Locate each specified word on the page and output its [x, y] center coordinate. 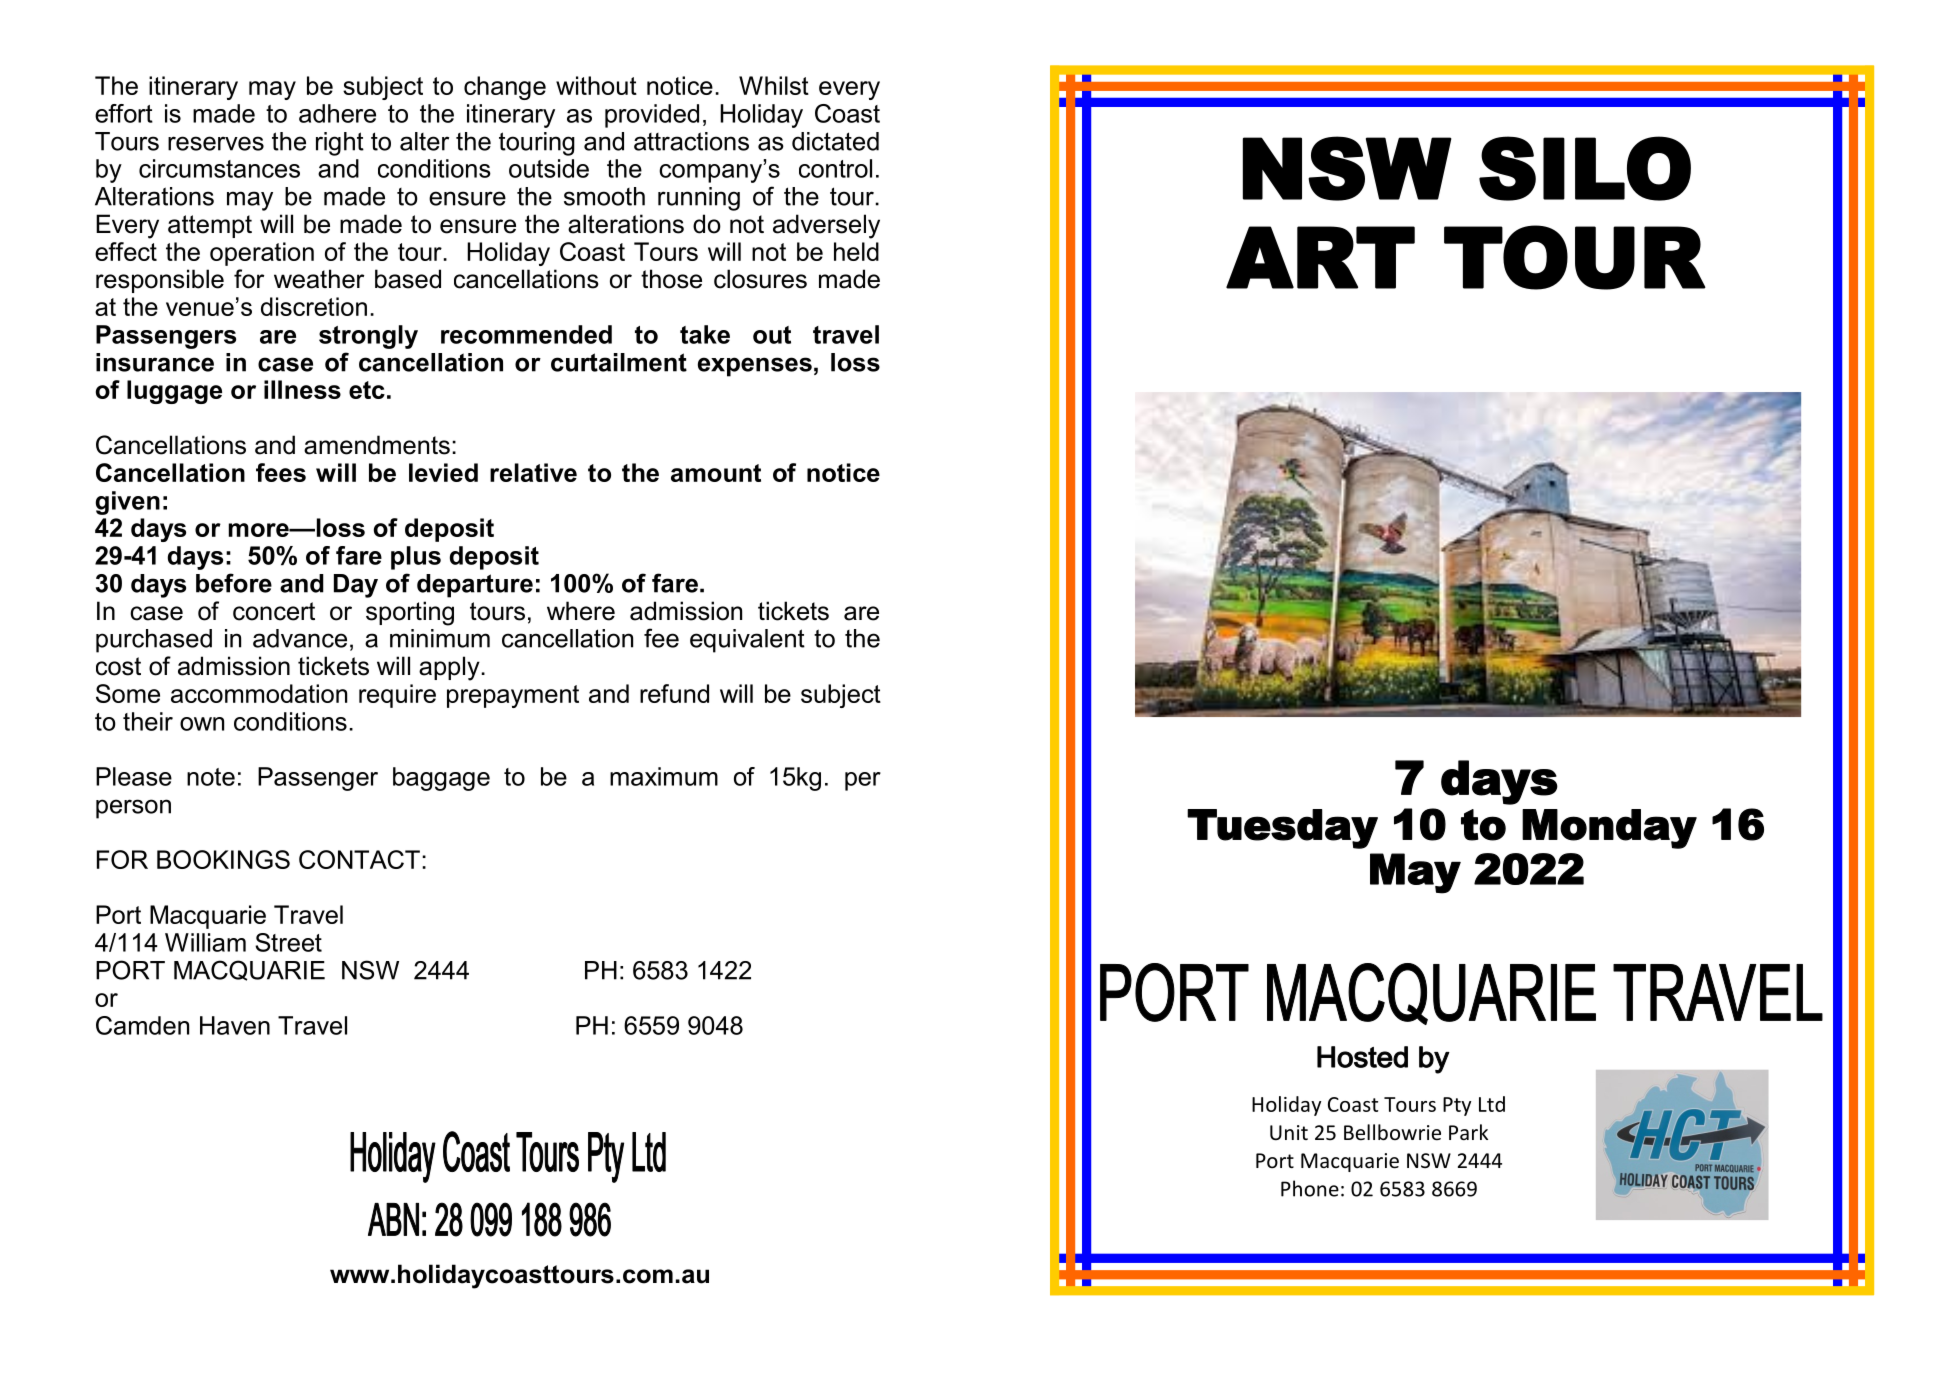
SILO [1585, 168]
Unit [1289, 1133]
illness [302, 389]
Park [1468, 1132]
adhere [337, 113]
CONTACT [359, 859]
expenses [755, 367]
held [856, 251]
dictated [835, 141]
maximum [664, 776]
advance [300, 638]
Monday [1609, 829]
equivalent [747, 641]
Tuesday [1282, 829]
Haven [235, 1025]
